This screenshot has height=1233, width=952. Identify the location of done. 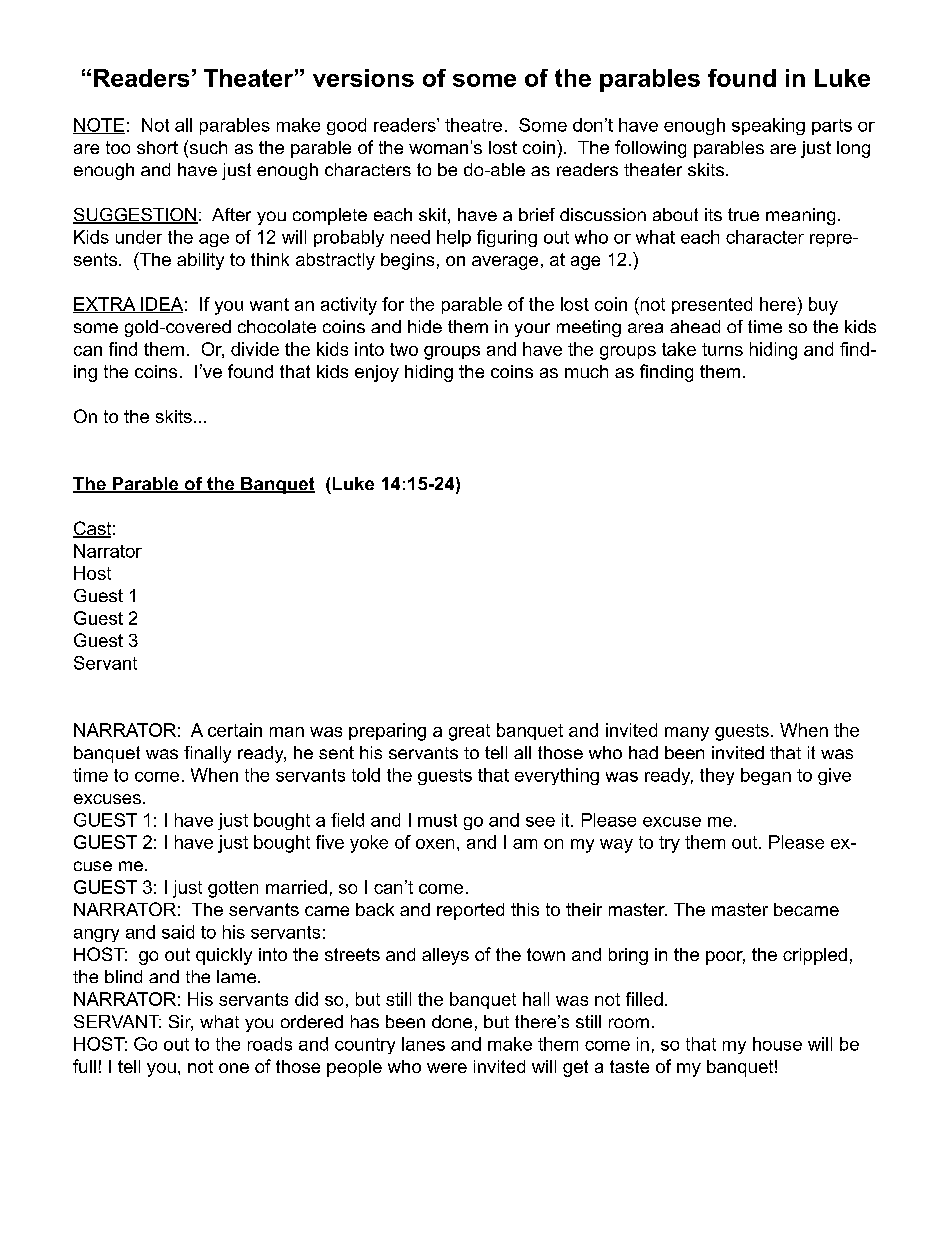
(452, 1021).
